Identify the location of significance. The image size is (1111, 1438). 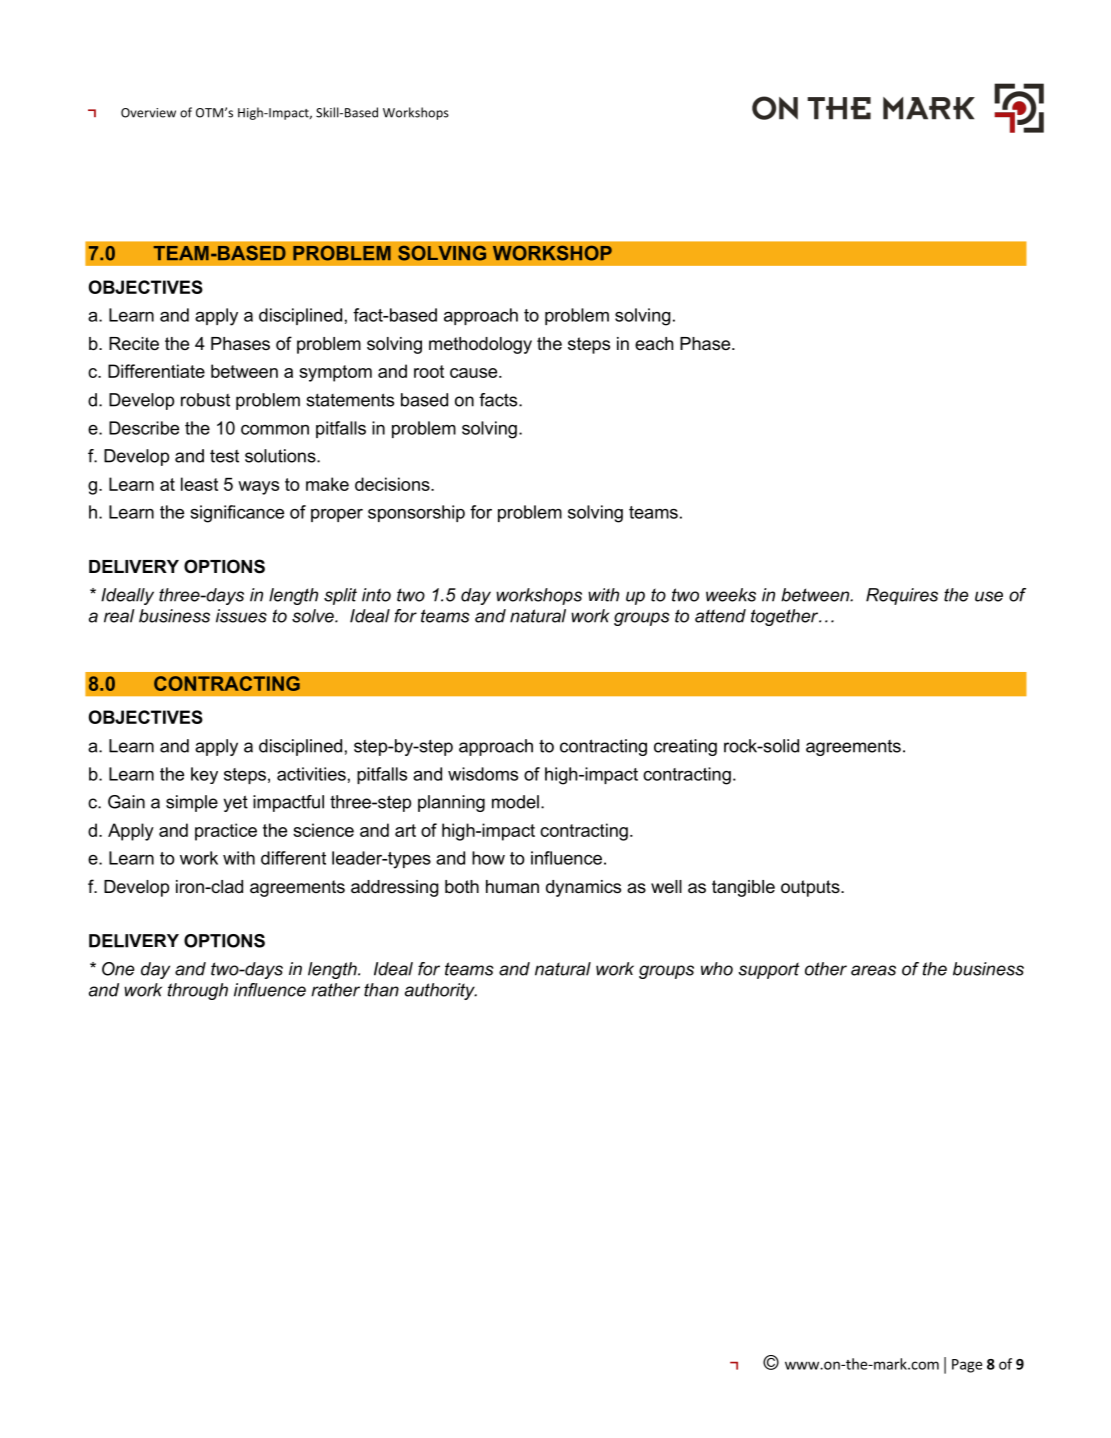
(237, 514).
